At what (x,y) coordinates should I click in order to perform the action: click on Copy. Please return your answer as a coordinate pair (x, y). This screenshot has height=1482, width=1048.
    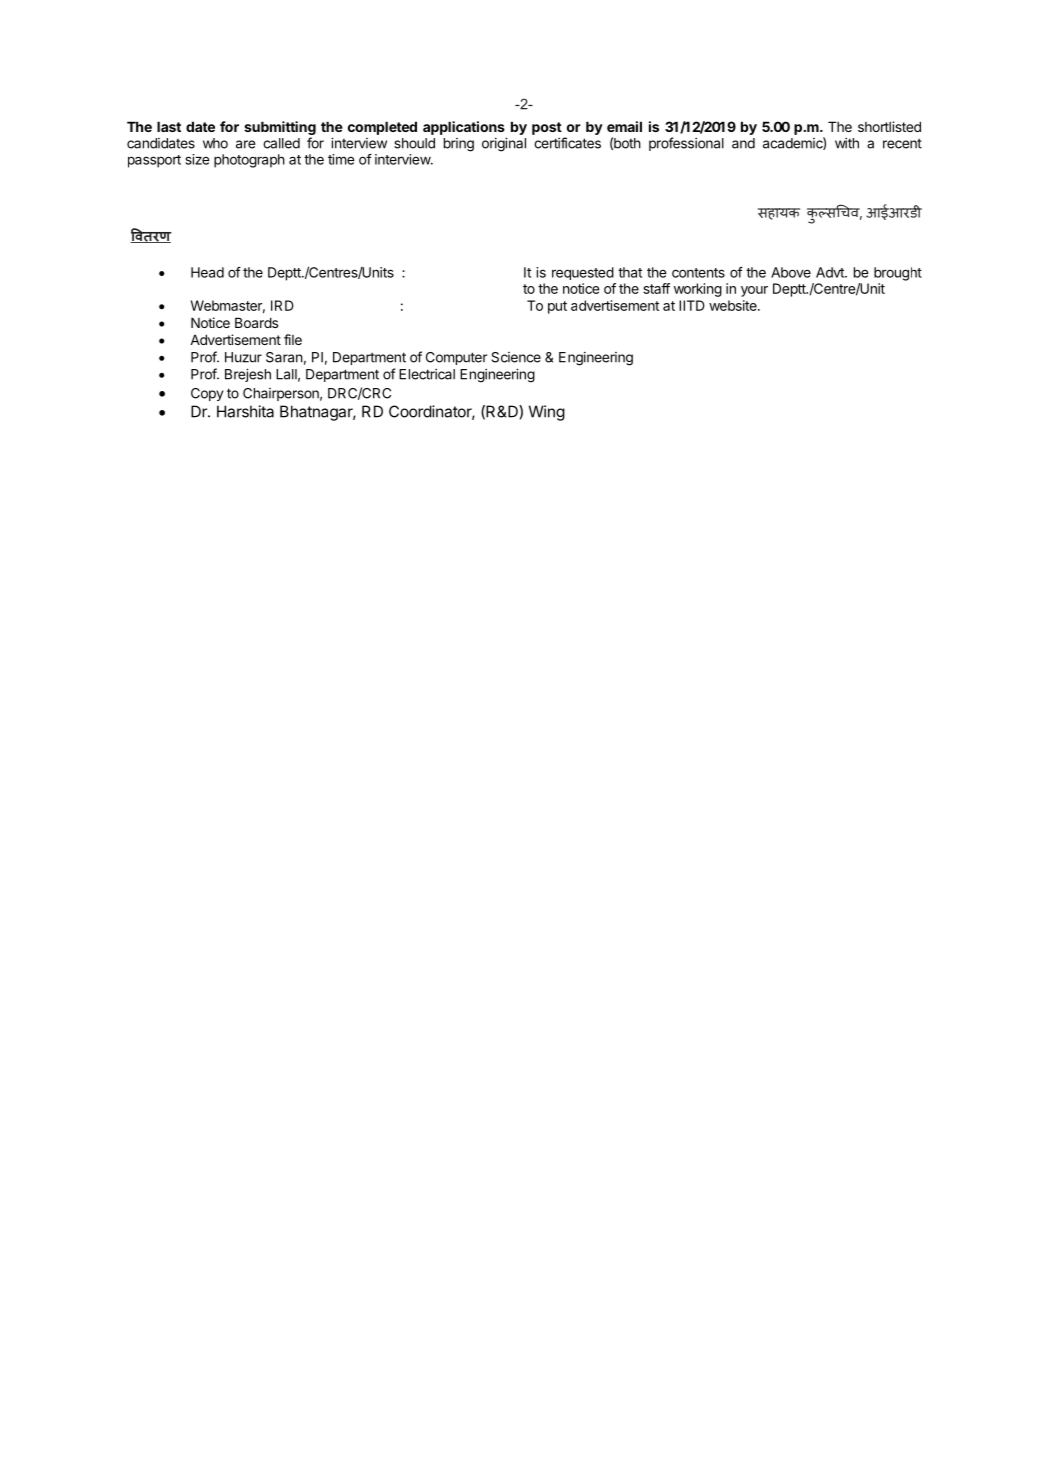
    Looking at the image, I should click on (207, 394).
